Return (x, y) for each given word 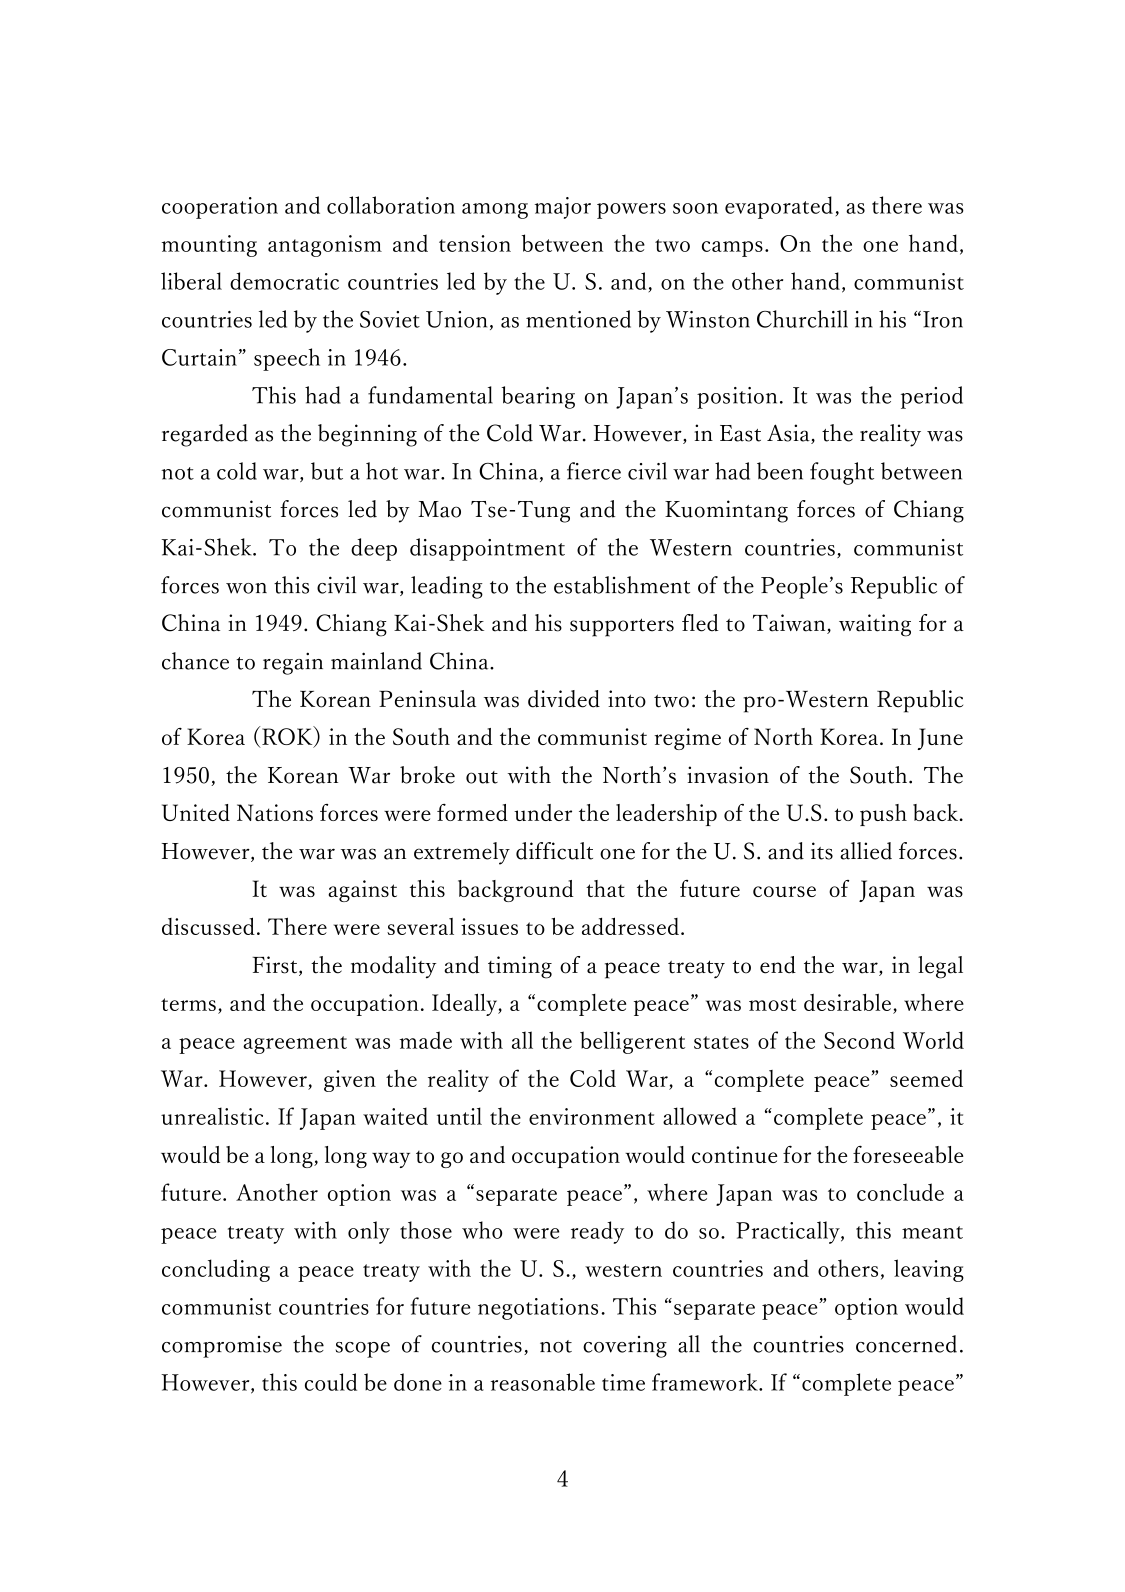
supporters (622, 627)
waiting (875, 625)
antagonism (325, 246)
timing (520, 967)
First (276, 966)
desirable (847, 1002)
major (563, 208)
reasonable (543, 1382)
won (246, 588)
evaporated (779, 207)
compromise (222, 1347)
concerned (906, 1344)
